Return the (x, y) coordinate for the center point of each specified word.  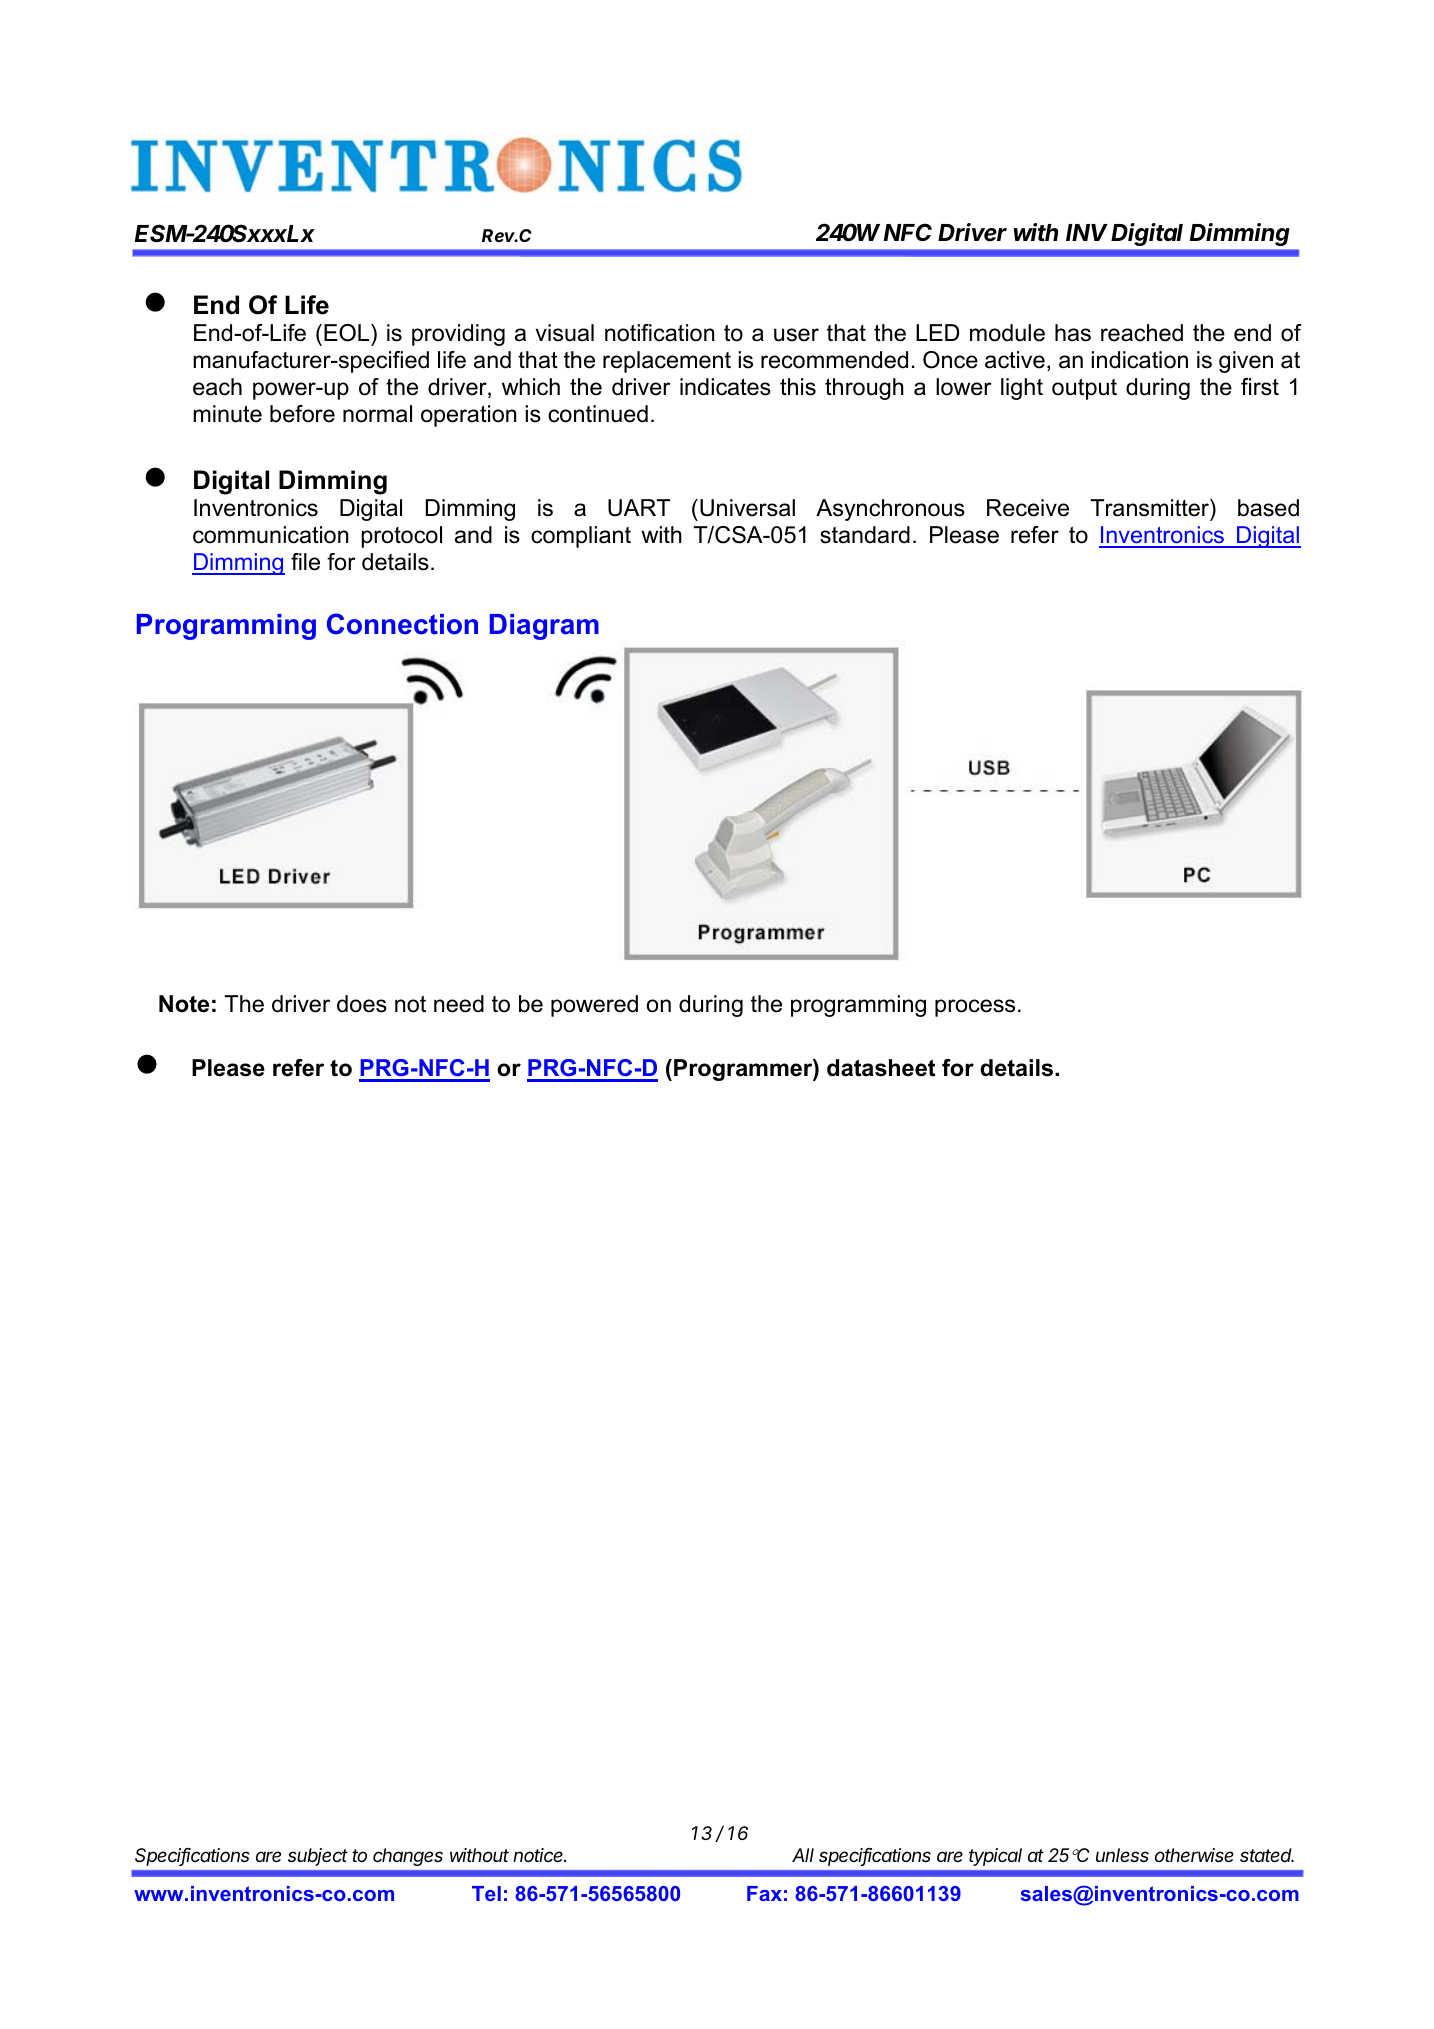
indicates (725, 387)
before (302, 414)
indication (1140, 360)
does (362, 1004)
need (459, 1004)
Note (184, 1004)
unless (1122, 1855)
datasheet (881, 1068)
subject (318, 1857)
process (975, 1008)
